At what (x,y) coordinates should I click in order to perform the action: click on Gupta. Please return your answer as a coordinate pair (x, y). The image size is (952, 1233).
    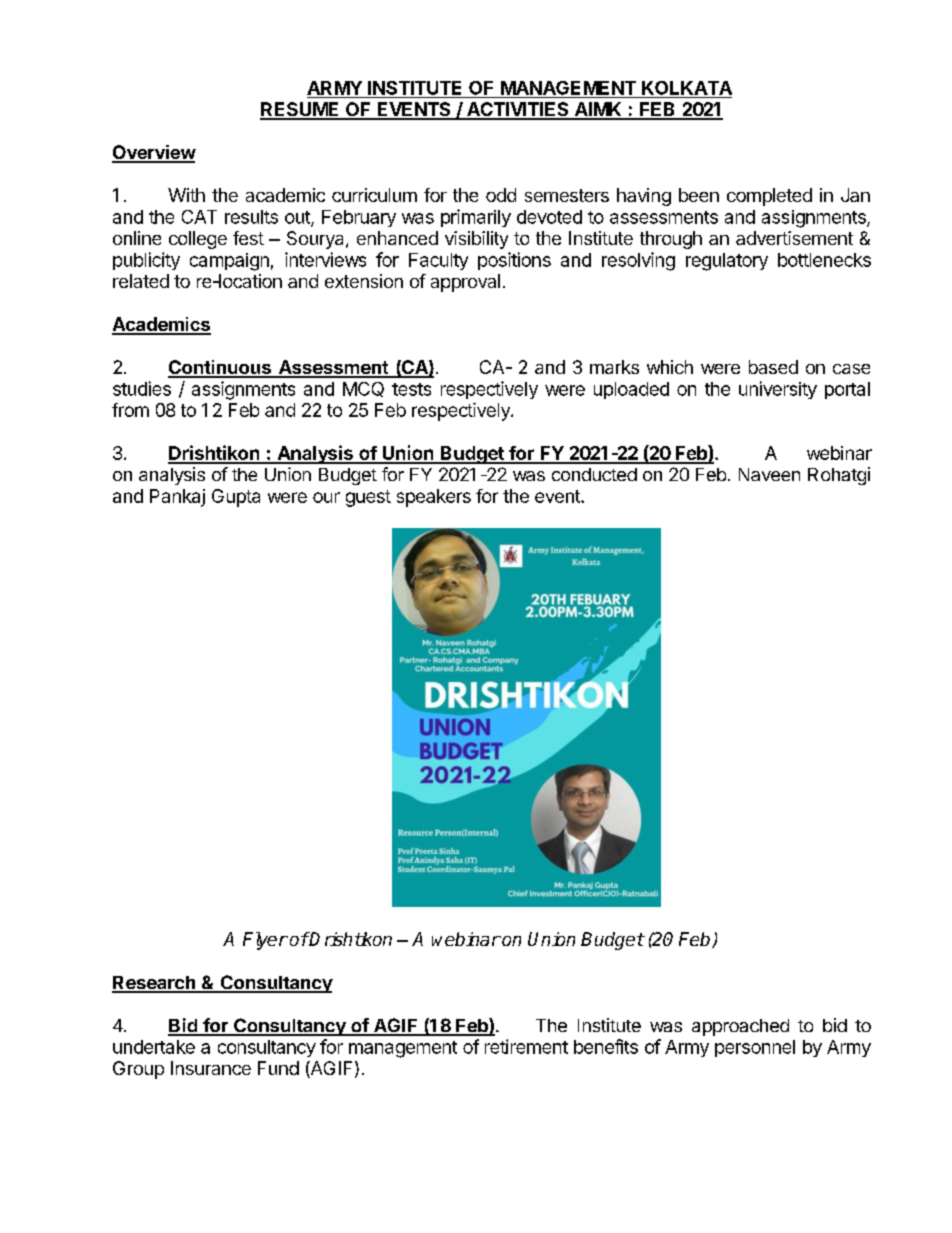
    Looking at the image, I should click on (236, 498).
